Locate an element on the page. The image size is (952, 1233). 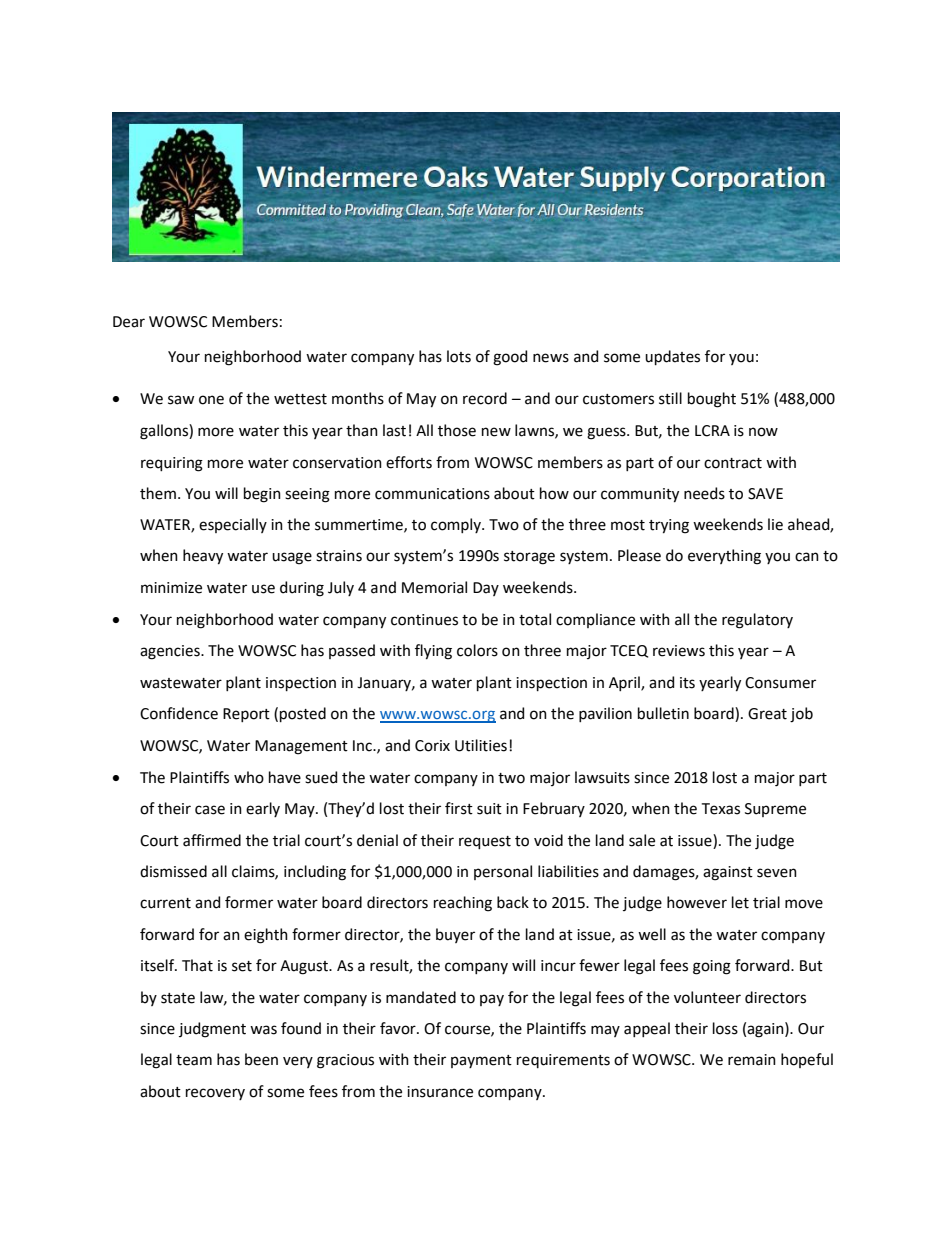
Great is located at coordinates (767, 714).
